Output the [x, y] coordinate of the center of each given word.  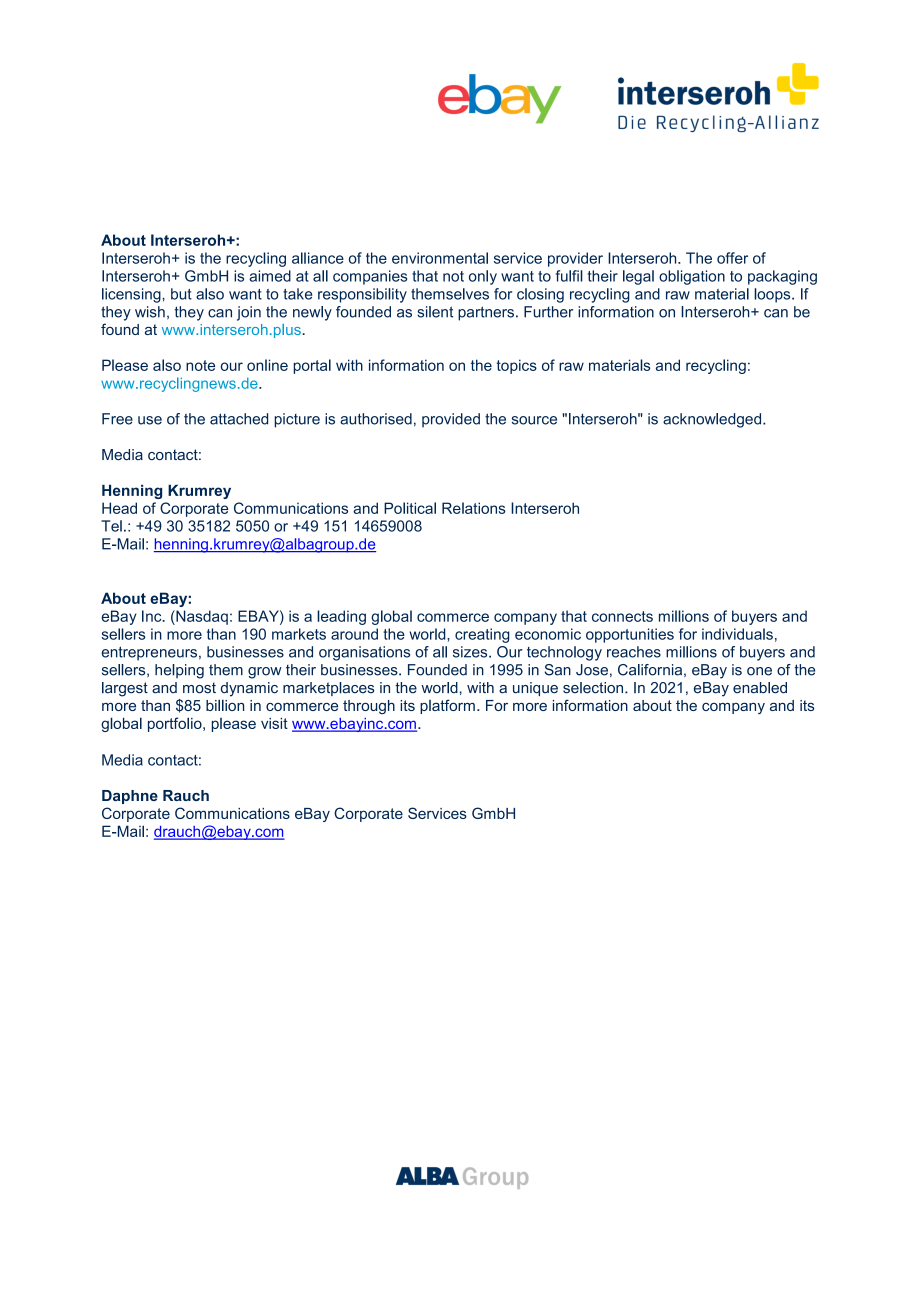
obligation [692, 277]
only [483, 277]
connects [622, 616]
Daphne [130, 797]
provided [451, 420]
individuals [737, 634]
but [181, 294]
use [150, 420]
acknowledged [713, 420]
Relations [474, 508]
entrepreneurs [149, 653]
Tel [111, 526]
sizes [471, 652]
